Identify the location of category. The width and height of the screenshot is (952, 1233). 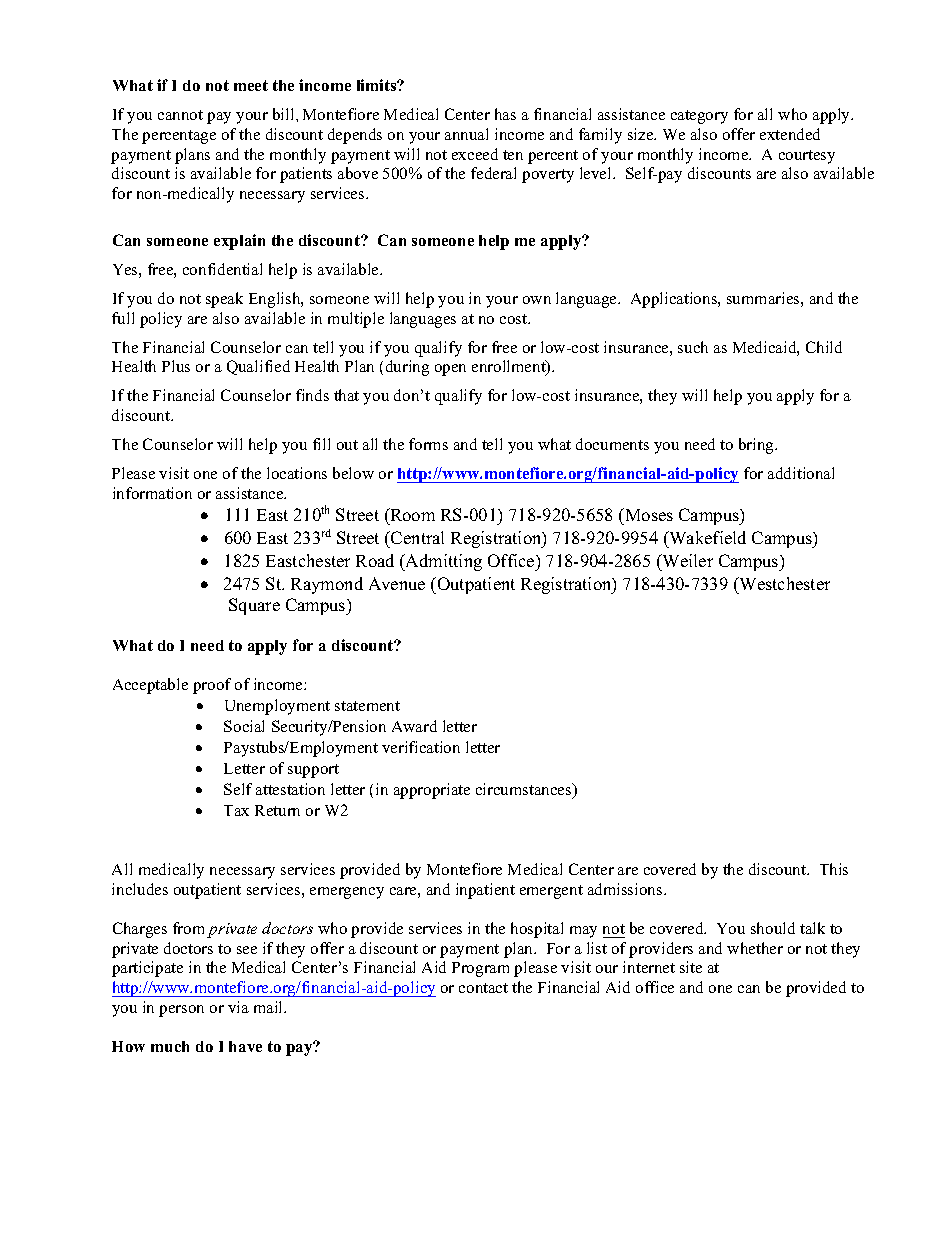
(699, 117).
